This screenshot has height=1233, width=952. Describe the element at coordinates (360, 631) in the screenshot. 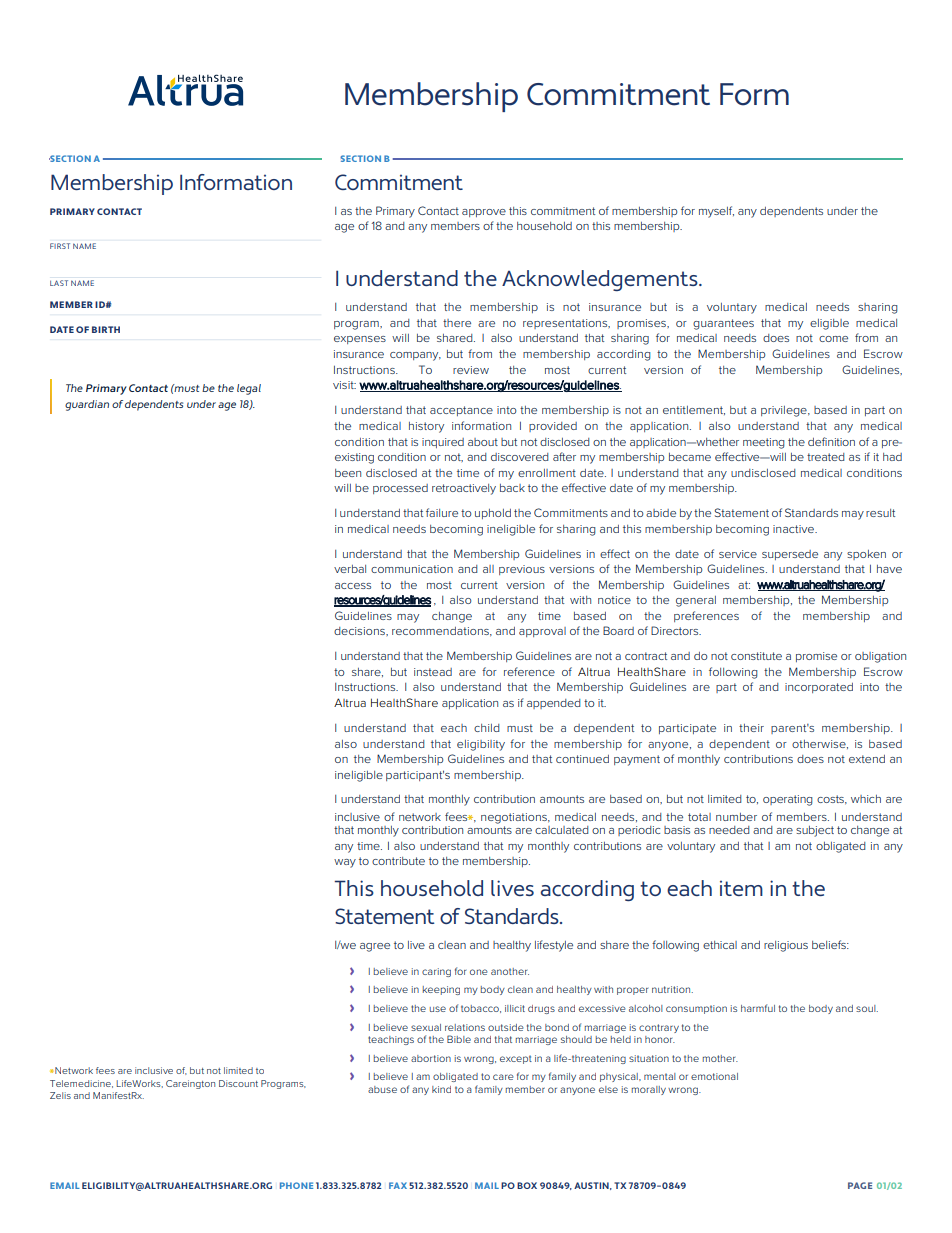

I see `decisions` at that location.
